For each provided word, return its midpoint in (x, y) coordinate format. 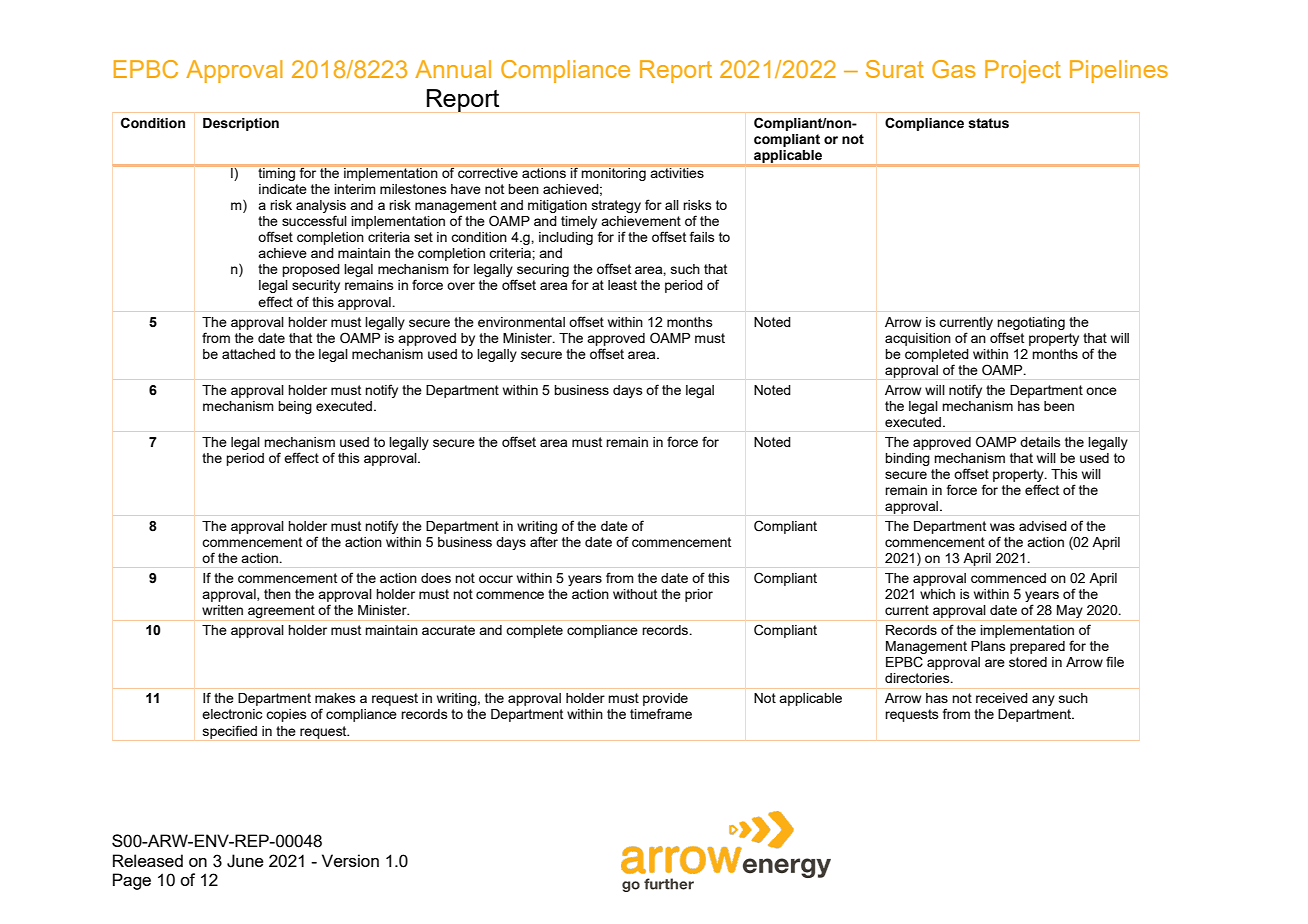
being (295, 407)
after (544, 541)
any (1043, 700)
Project (1023, 71)
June (245, 861)
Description (241, 124)
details (1040, 442)
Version (350, 860)
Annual (453, 69)
